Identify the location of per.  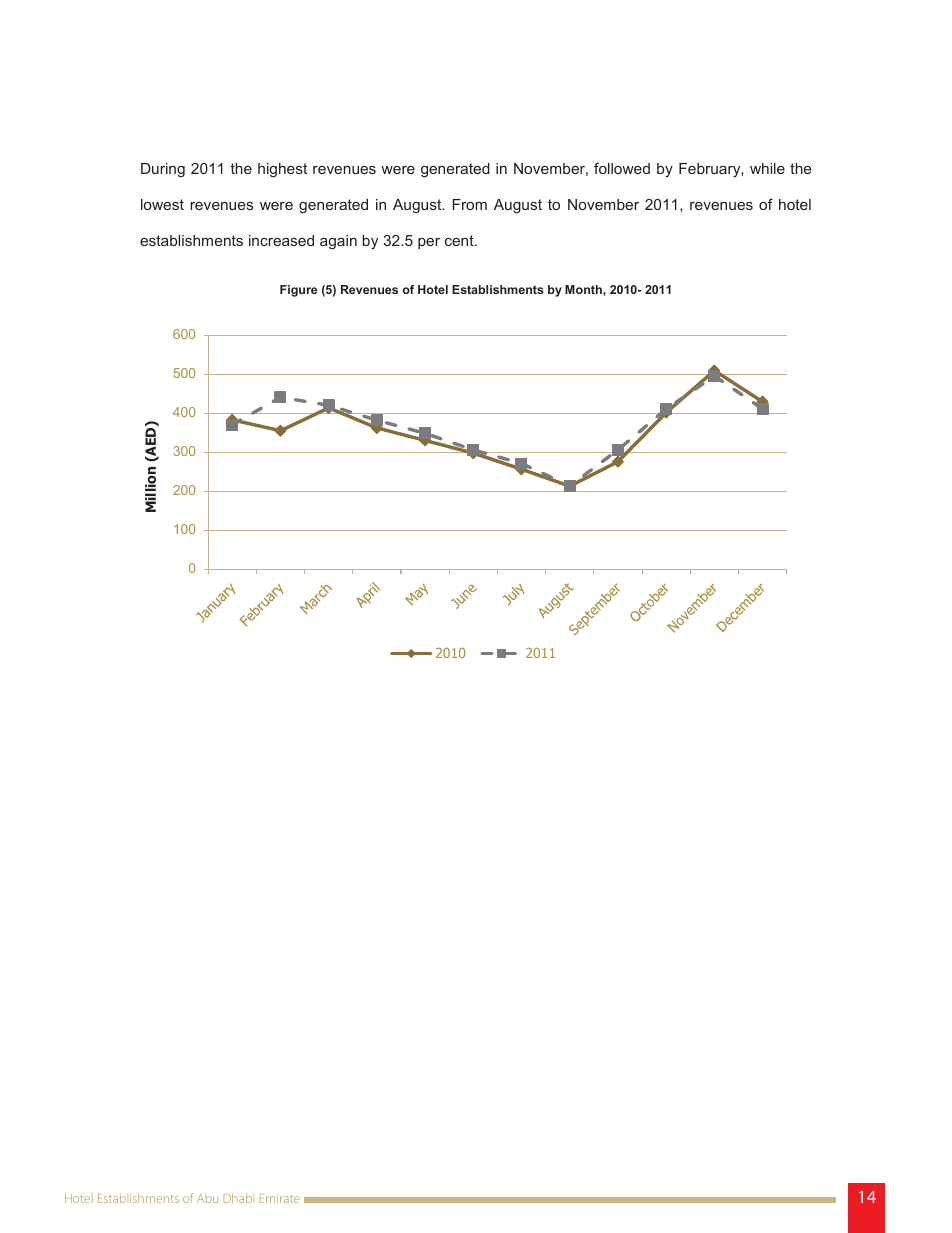
(429, 243).
